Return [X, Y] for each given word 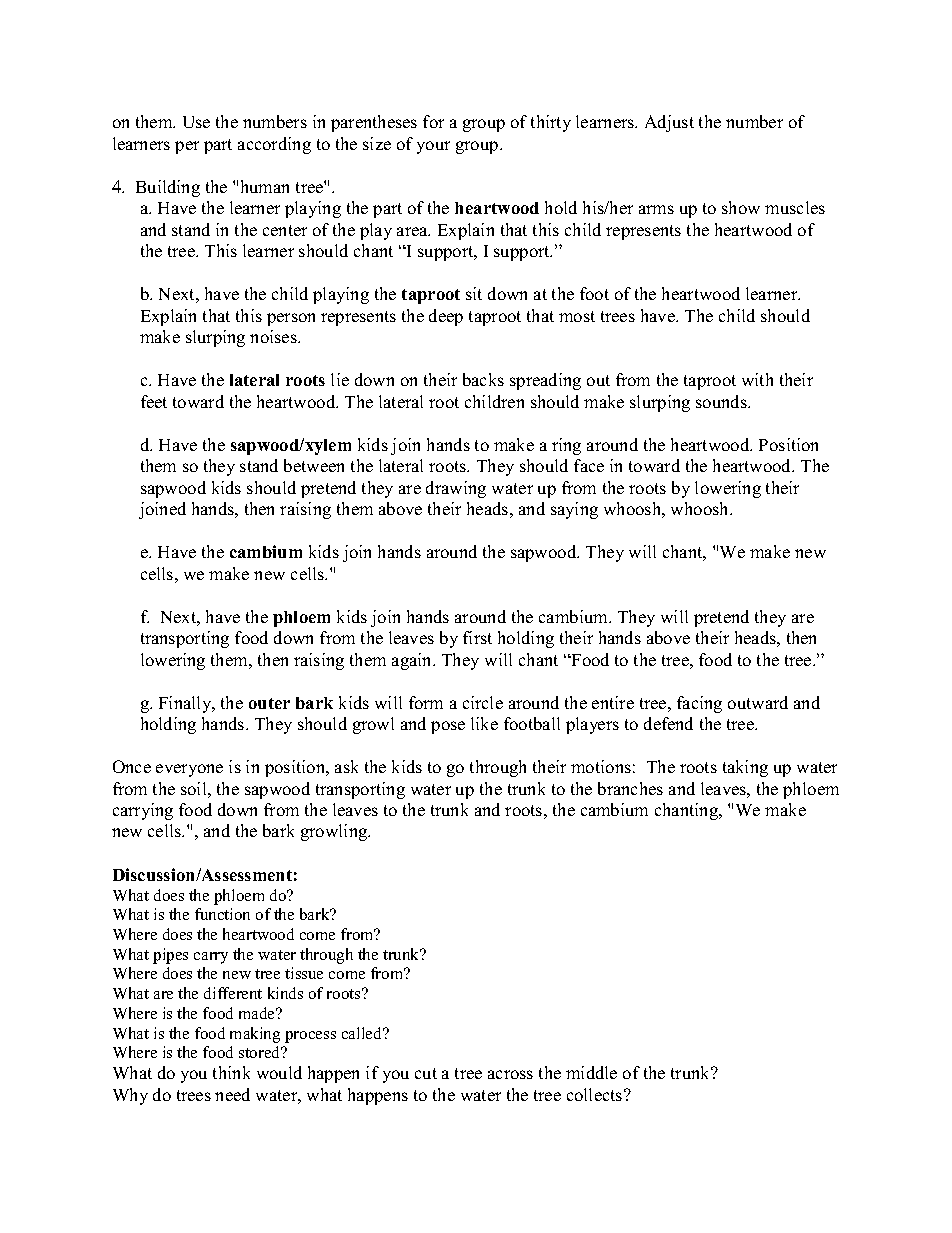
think [231, 1072]
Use [196, 122]
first [477, 637]
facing [699, 704]
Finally [186, 704]
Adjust [669, 123]
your [433, 147]
